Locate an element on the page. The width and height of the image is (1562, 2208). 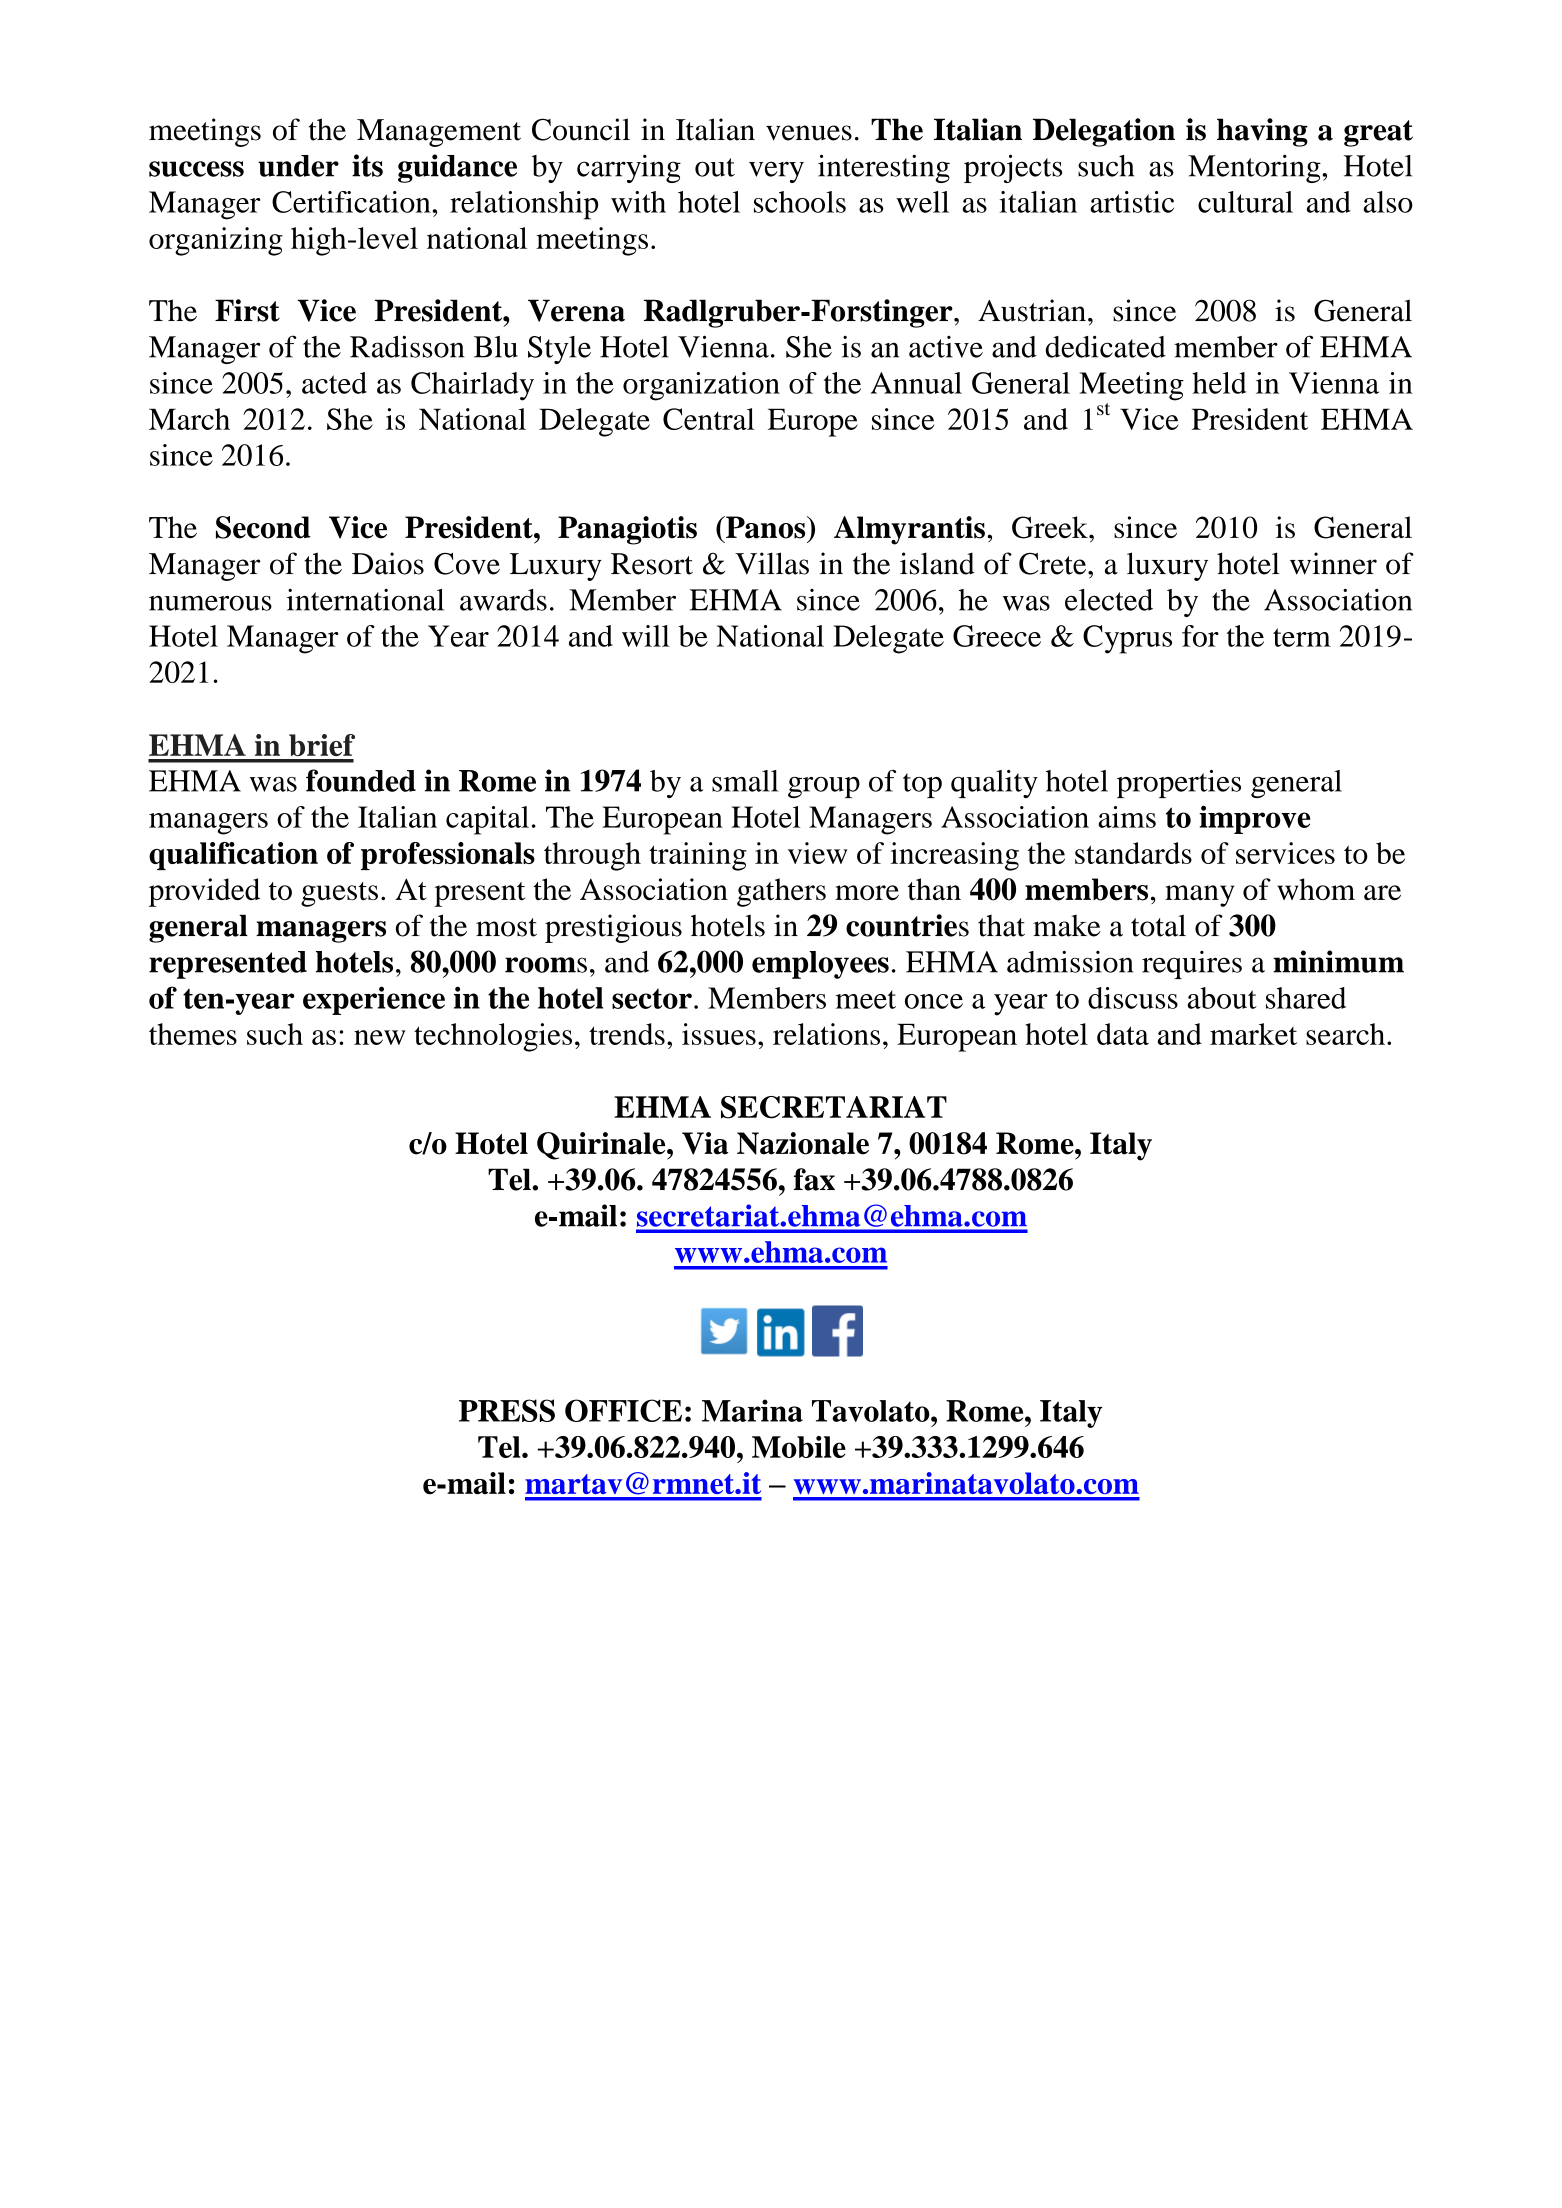
Central is located at coordinates (709, 419).
